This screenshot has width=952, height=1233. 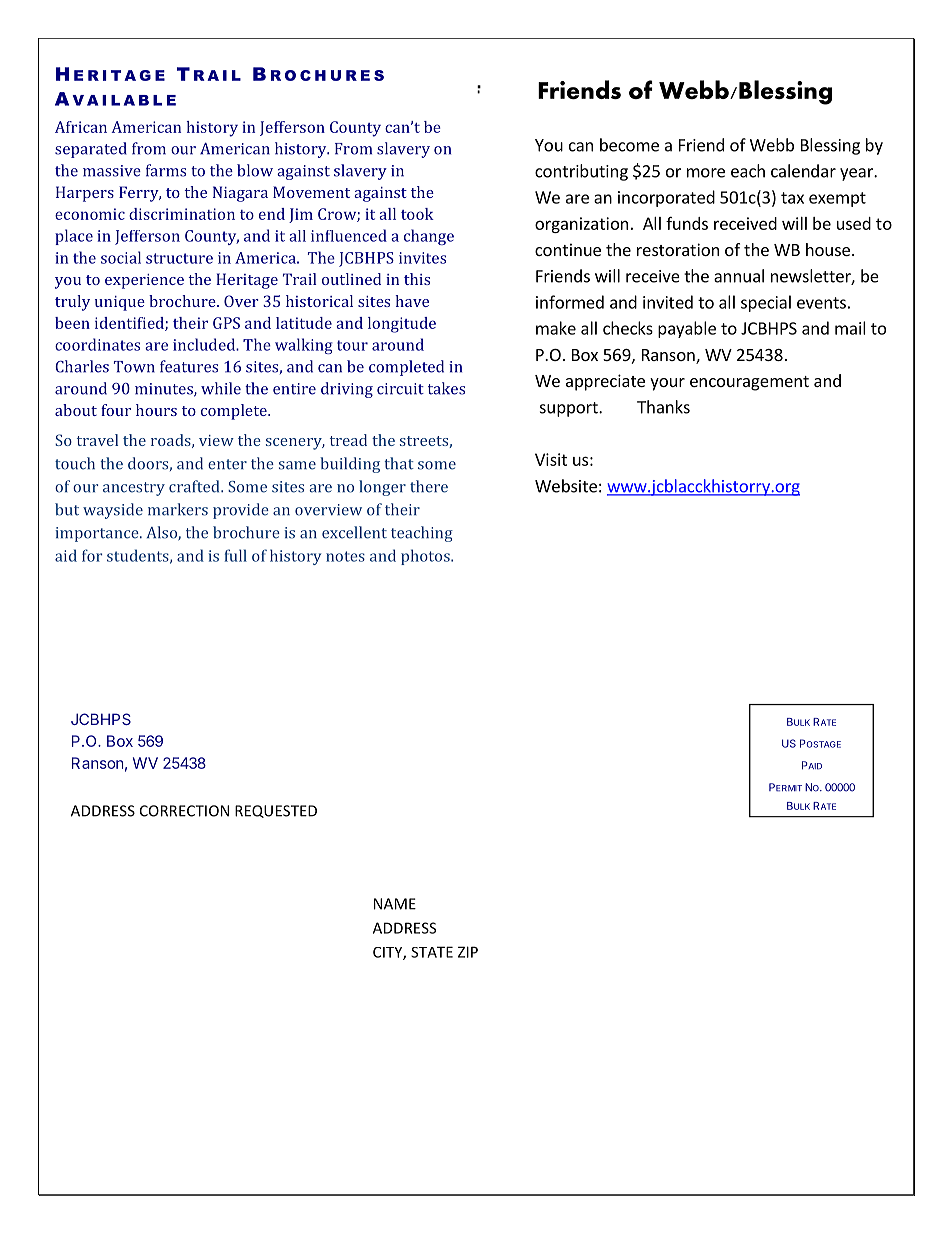 I want to click on markers, so click(x=178, y=509).
